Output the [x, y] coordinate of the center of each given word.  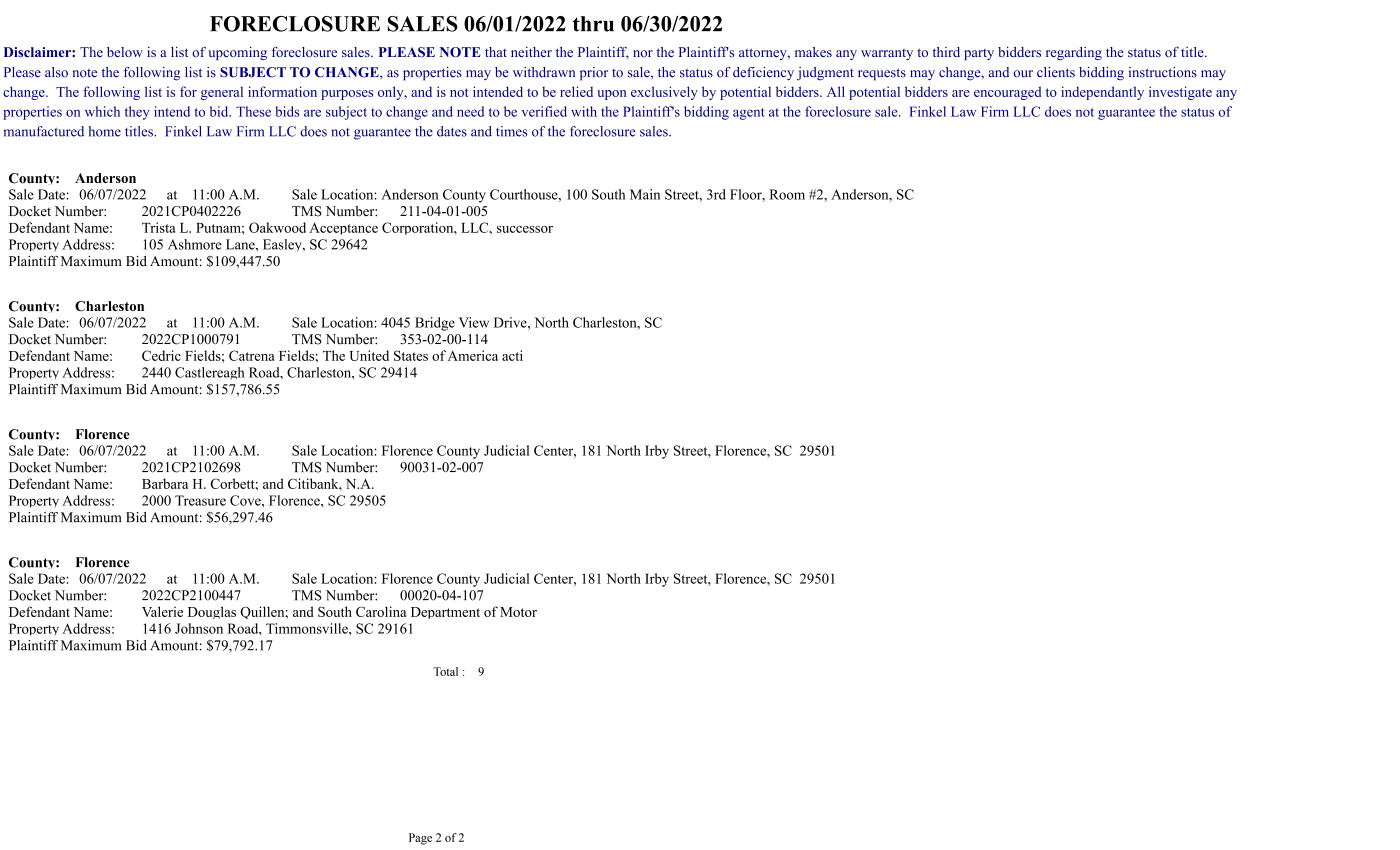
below [125, 52]
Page [420, 839]
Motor [518, 612]
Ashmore [195, 244]
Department [445, 613]
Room [787, 194]
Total [445, 671]
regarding [1074, 53]
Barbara [165, 483]
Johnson [199, 628]
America [473, 355]
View [474, 322]
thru [593, 24]
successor [525, 229]
